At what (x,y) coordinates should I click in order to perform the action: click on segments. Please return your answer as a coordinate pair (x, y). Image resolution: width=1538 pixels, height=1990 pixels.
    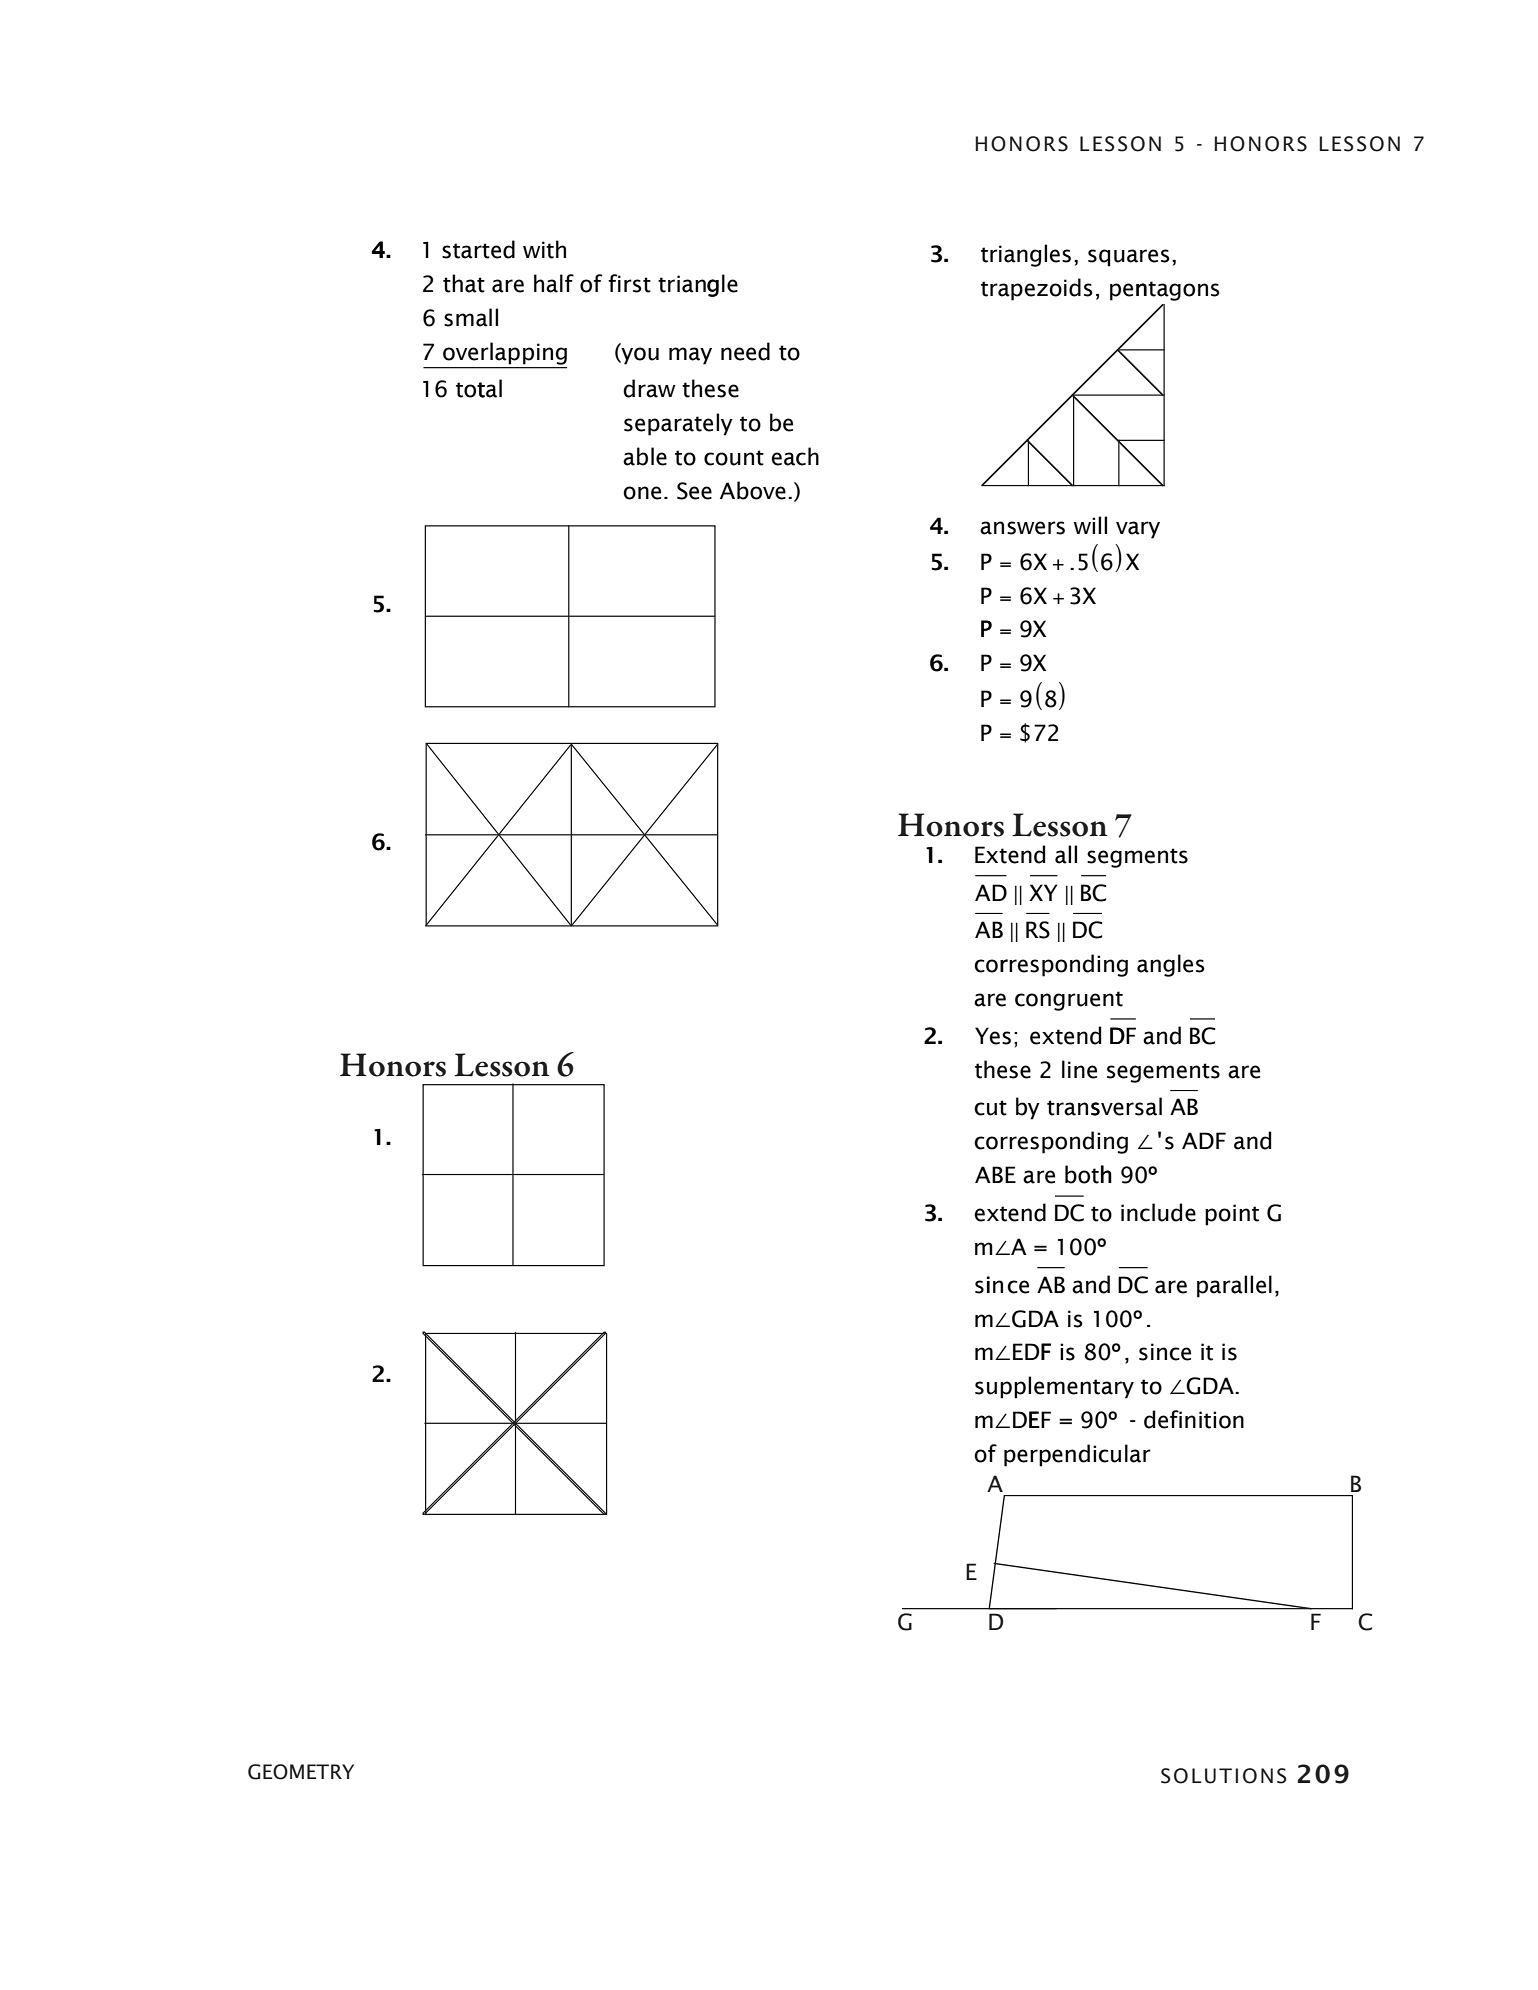
    Looking at the image, I should click on (1137, 858).
